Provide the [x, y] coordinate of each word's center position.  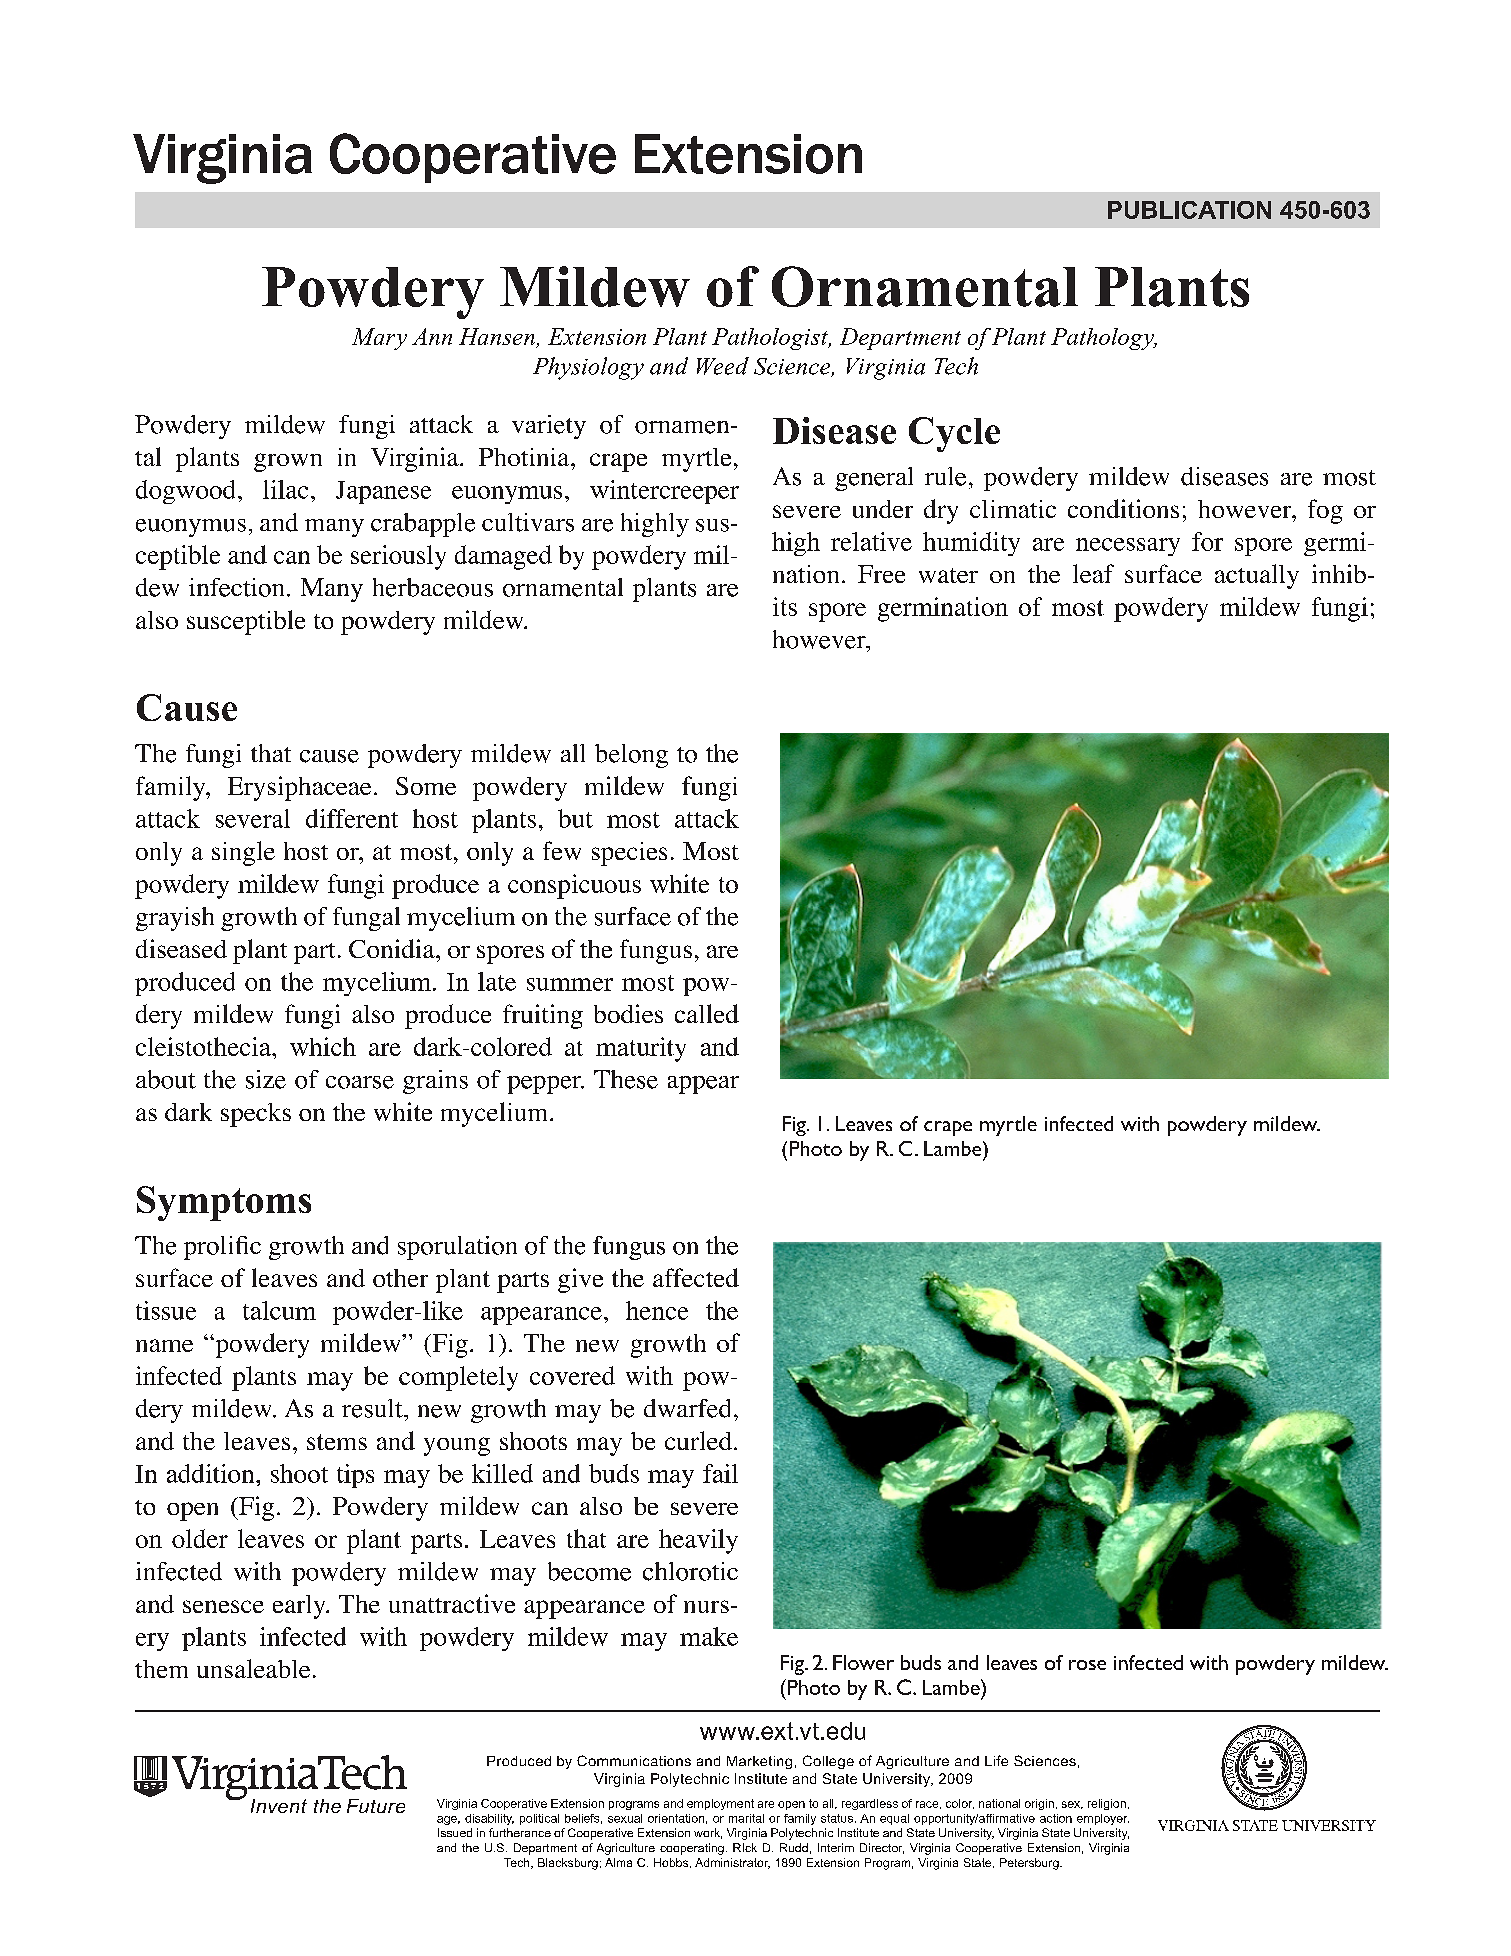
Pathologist [771, 339]
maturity [641, 1049]
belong [631, 756]
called [707, 1013]
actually [1257, 576]
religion [1107, 1804]
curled [698, 1440]
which [323, 1046]
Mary [379, 339]
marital [746, 1818]
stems [337, 1442]
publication [1189, 210]
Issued [455, 1832]
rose [1087, 1665]
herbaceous [433, 587]
